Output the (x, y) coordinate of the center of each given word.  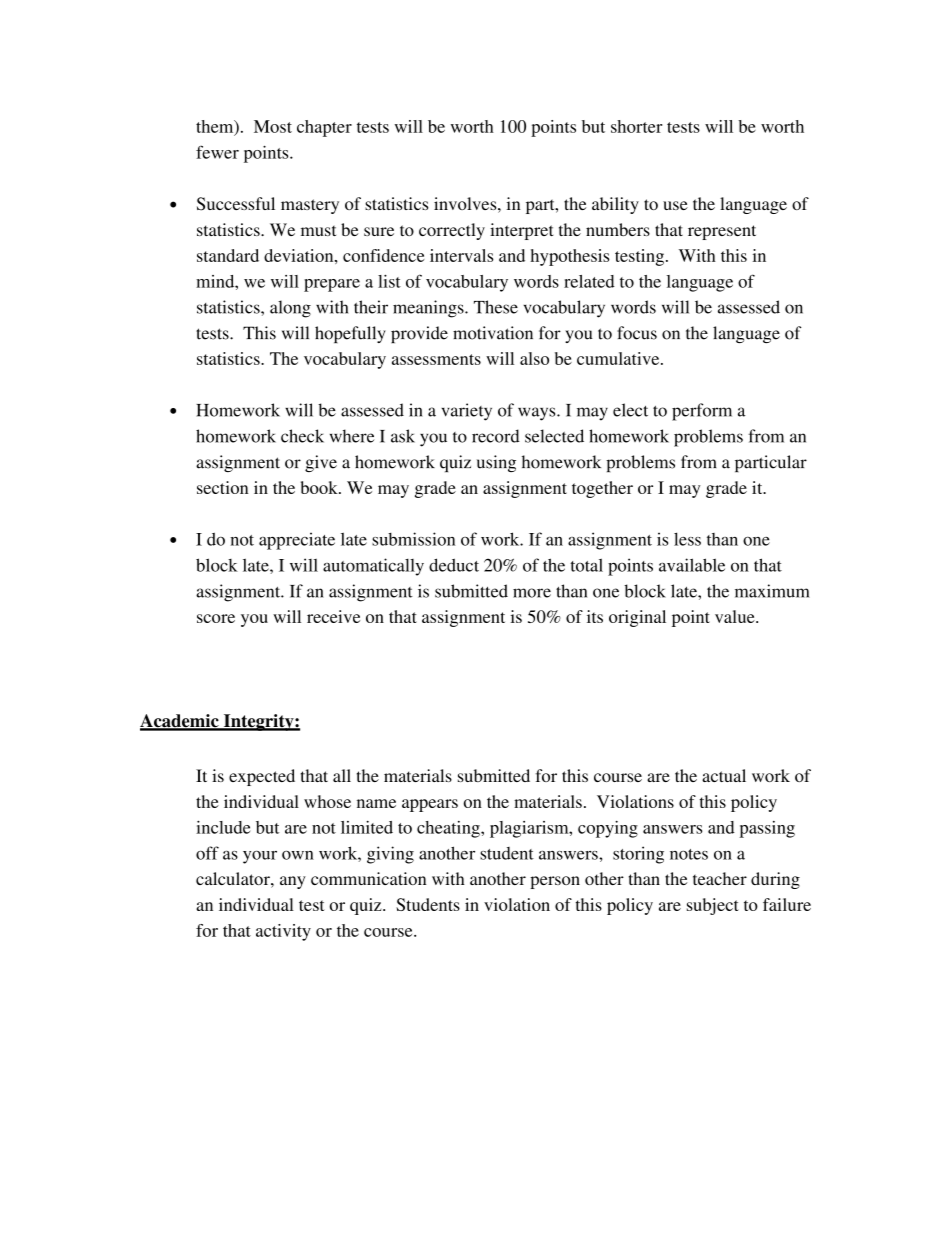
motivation (493, 333)
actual (724, 775)
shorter (636, 126)
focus (637, 333)
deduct (454, 565)
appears (430, 805)
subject (713, 906)
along (290, 309)
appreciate (297, 541)
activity (283, 932)
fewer (217, 152)
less (687, 539)
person (555, 882)
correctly (452, 231)
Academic (180, 722)
